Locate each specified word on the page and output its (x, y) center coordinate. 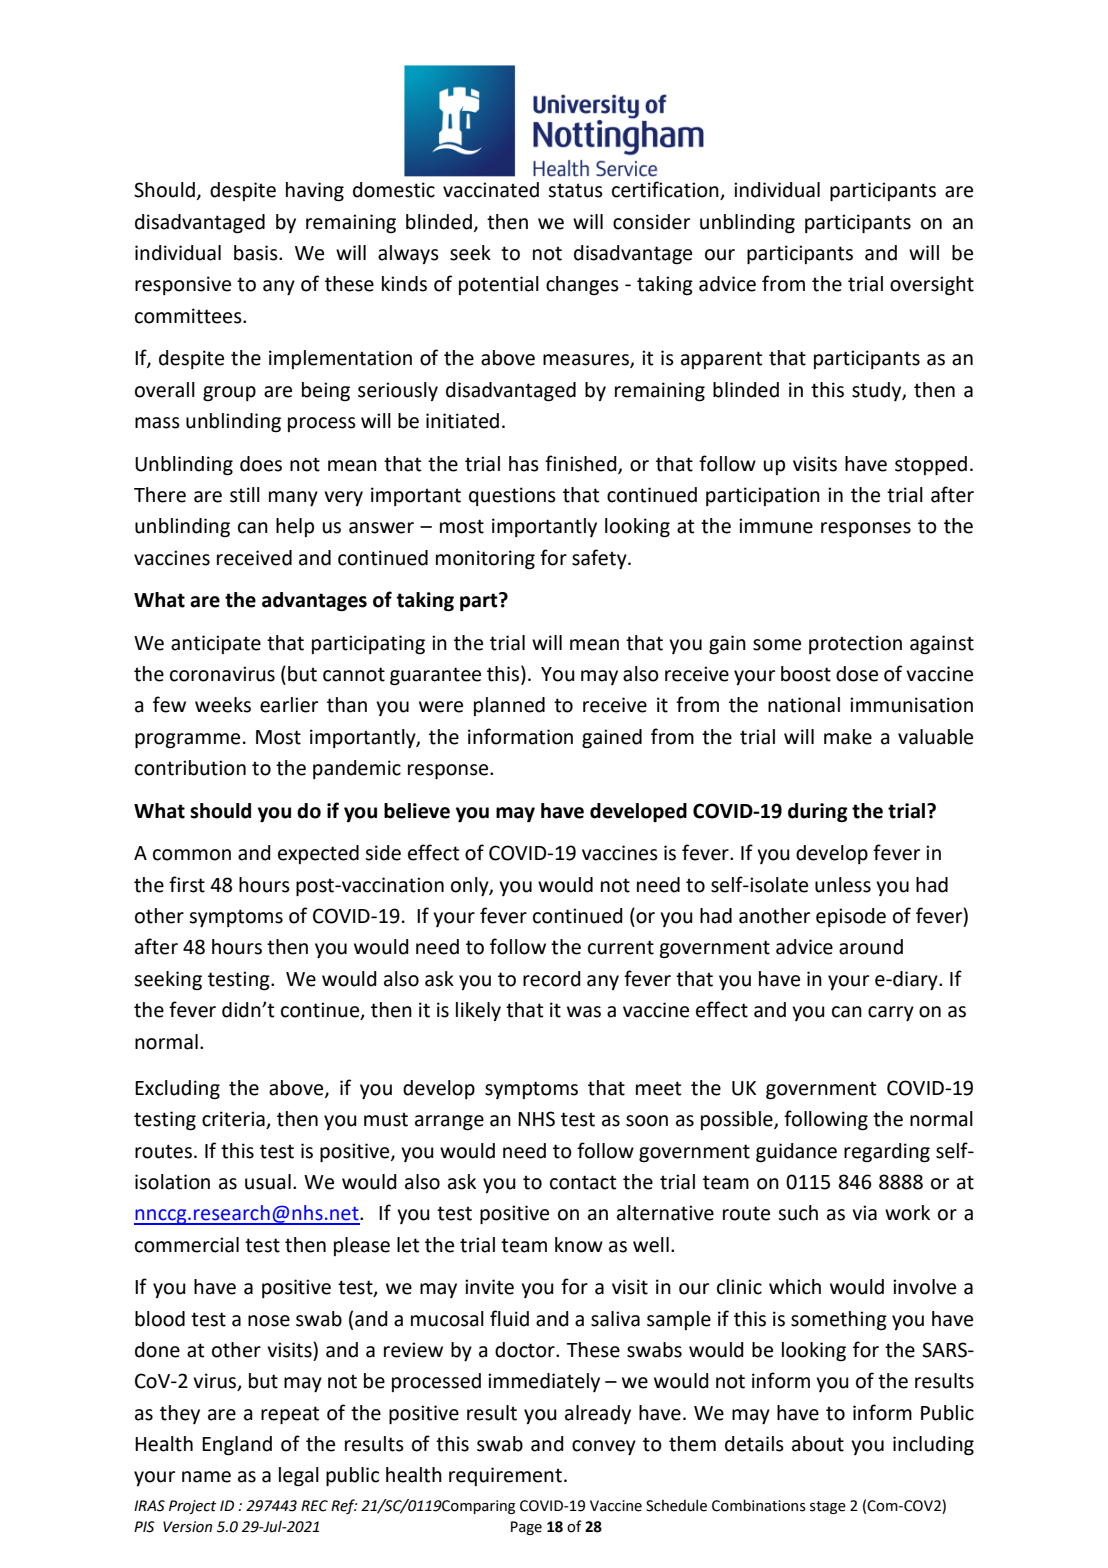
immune (776, 526)
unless (843, 885)
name (206, 1477)
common (192, 855)
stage (828, 1507)
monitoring (485, 560)
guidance (796, 1153)
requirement (505, 1476)
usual (268, 1182)
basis (257, 253)
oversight (932, 286)
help (295, 527)
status (575, 190)
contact (583, 1182)
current (621, 947)
